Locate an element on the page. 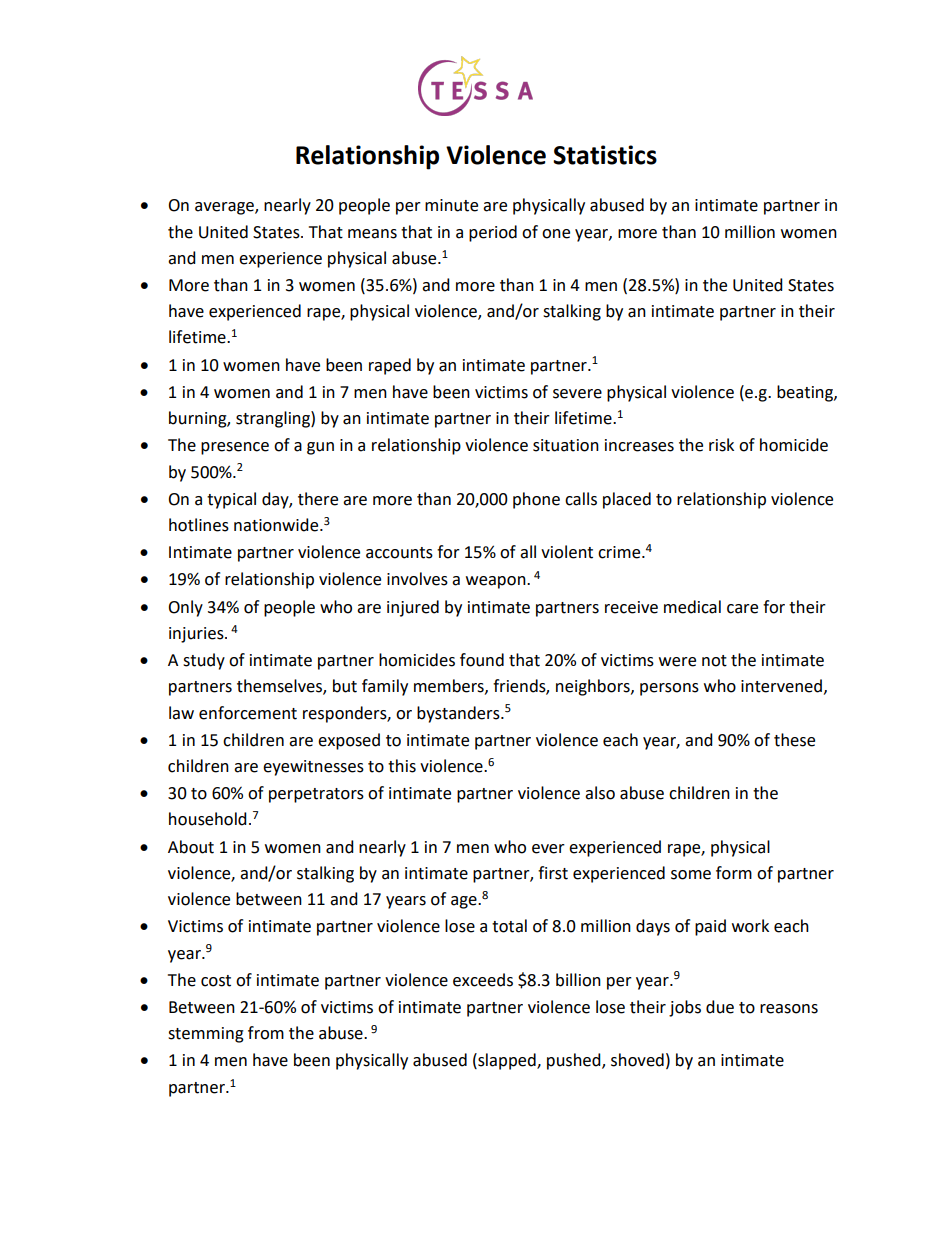 The image size is (952, 1233). minute is located at coordinates (451, 205).
